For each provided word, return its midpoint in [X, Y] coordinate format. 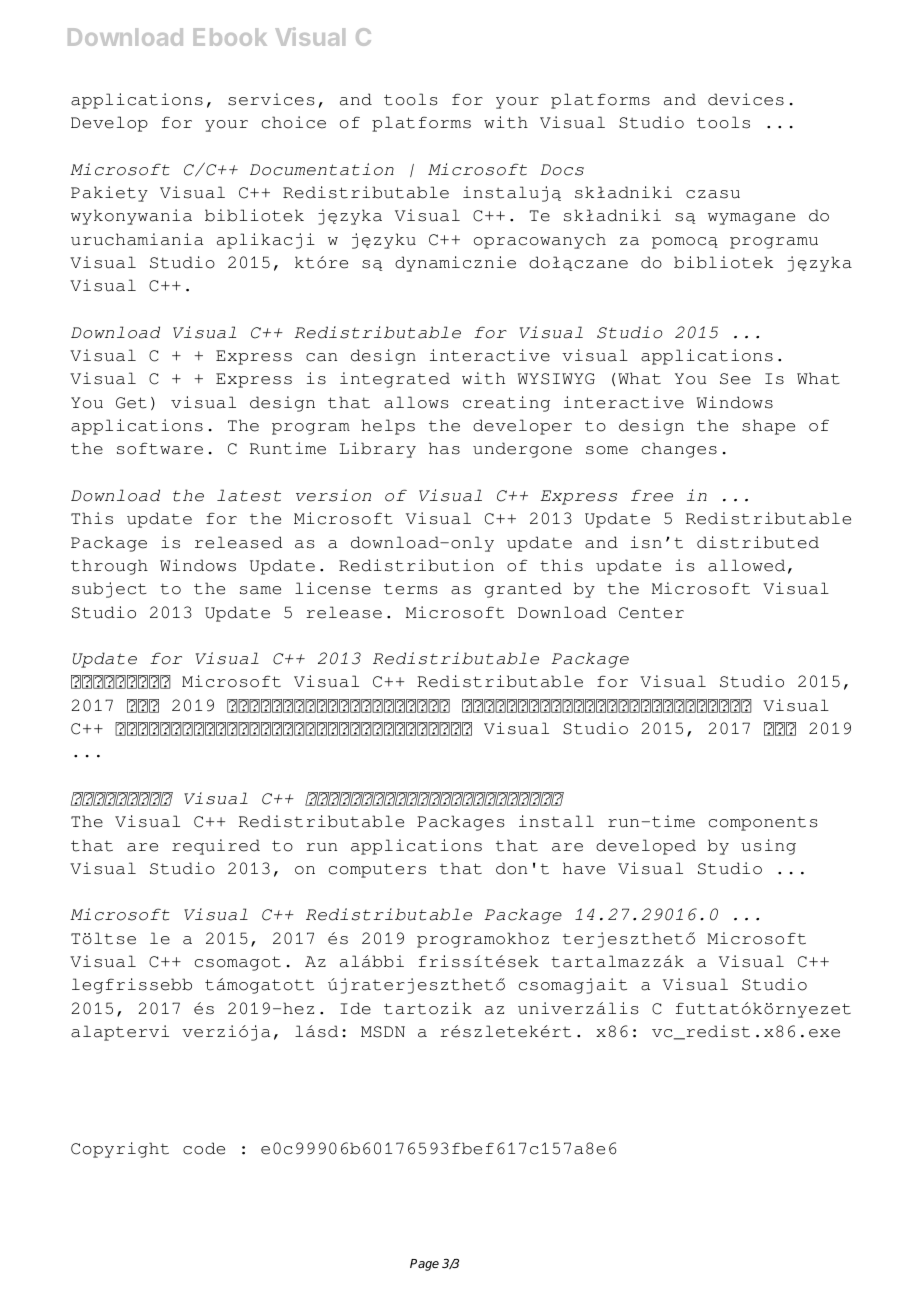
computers [377, 870]
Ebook [230, 37]
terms [410, 589]
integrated [395, 380]
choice [294, 122]
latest [249, 495]
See [735, 379]
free [652, 495]
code [204, 1148]
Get [131, 403]
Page [424, 1265]
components [763, 823]
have [584, 868]
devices [746, 99]
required [216, 847]
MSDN [383, 1032]
